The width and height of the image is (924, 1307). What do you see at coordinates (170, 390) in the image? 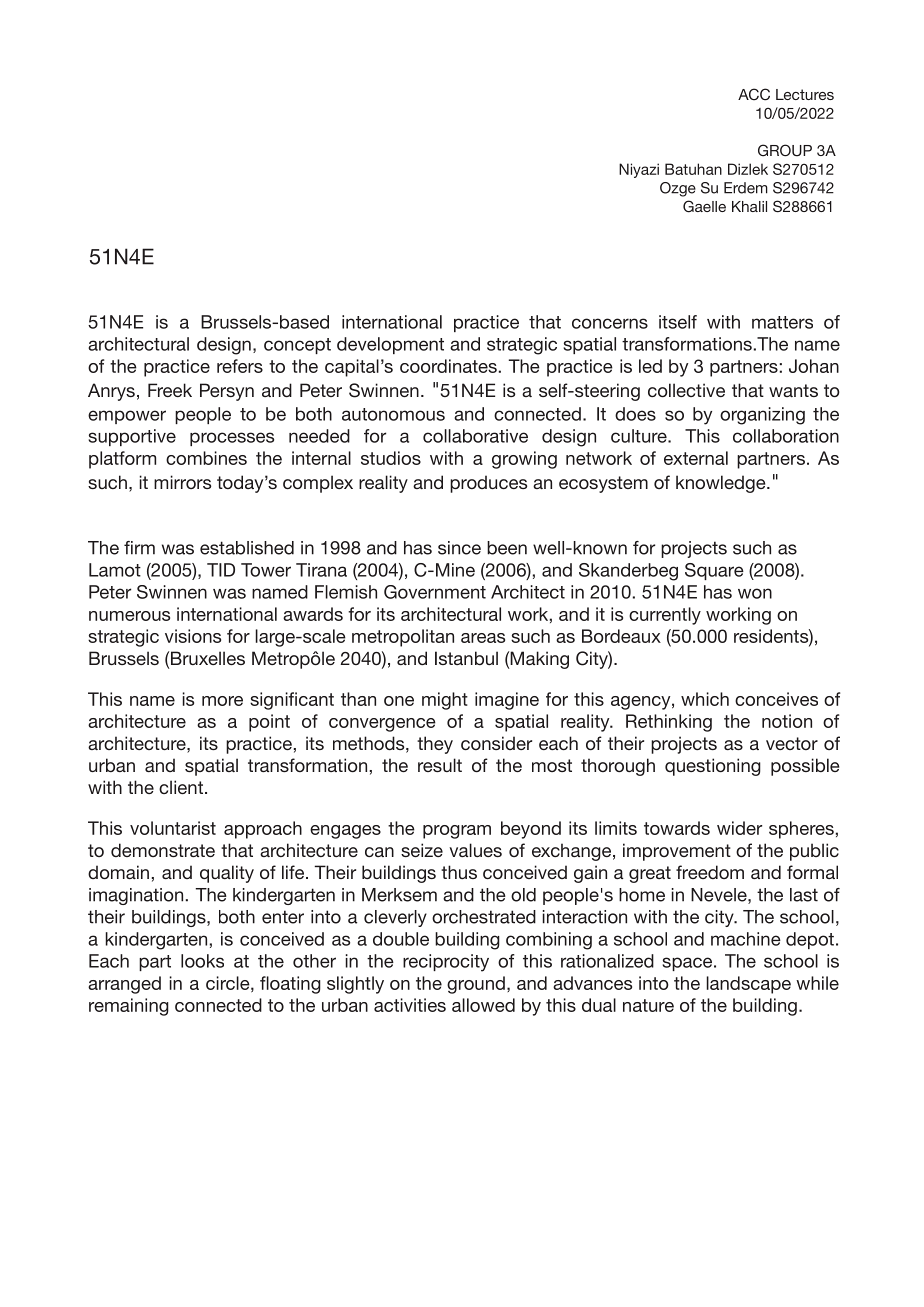
I see `Freek` at bounding box center [170, 390].
